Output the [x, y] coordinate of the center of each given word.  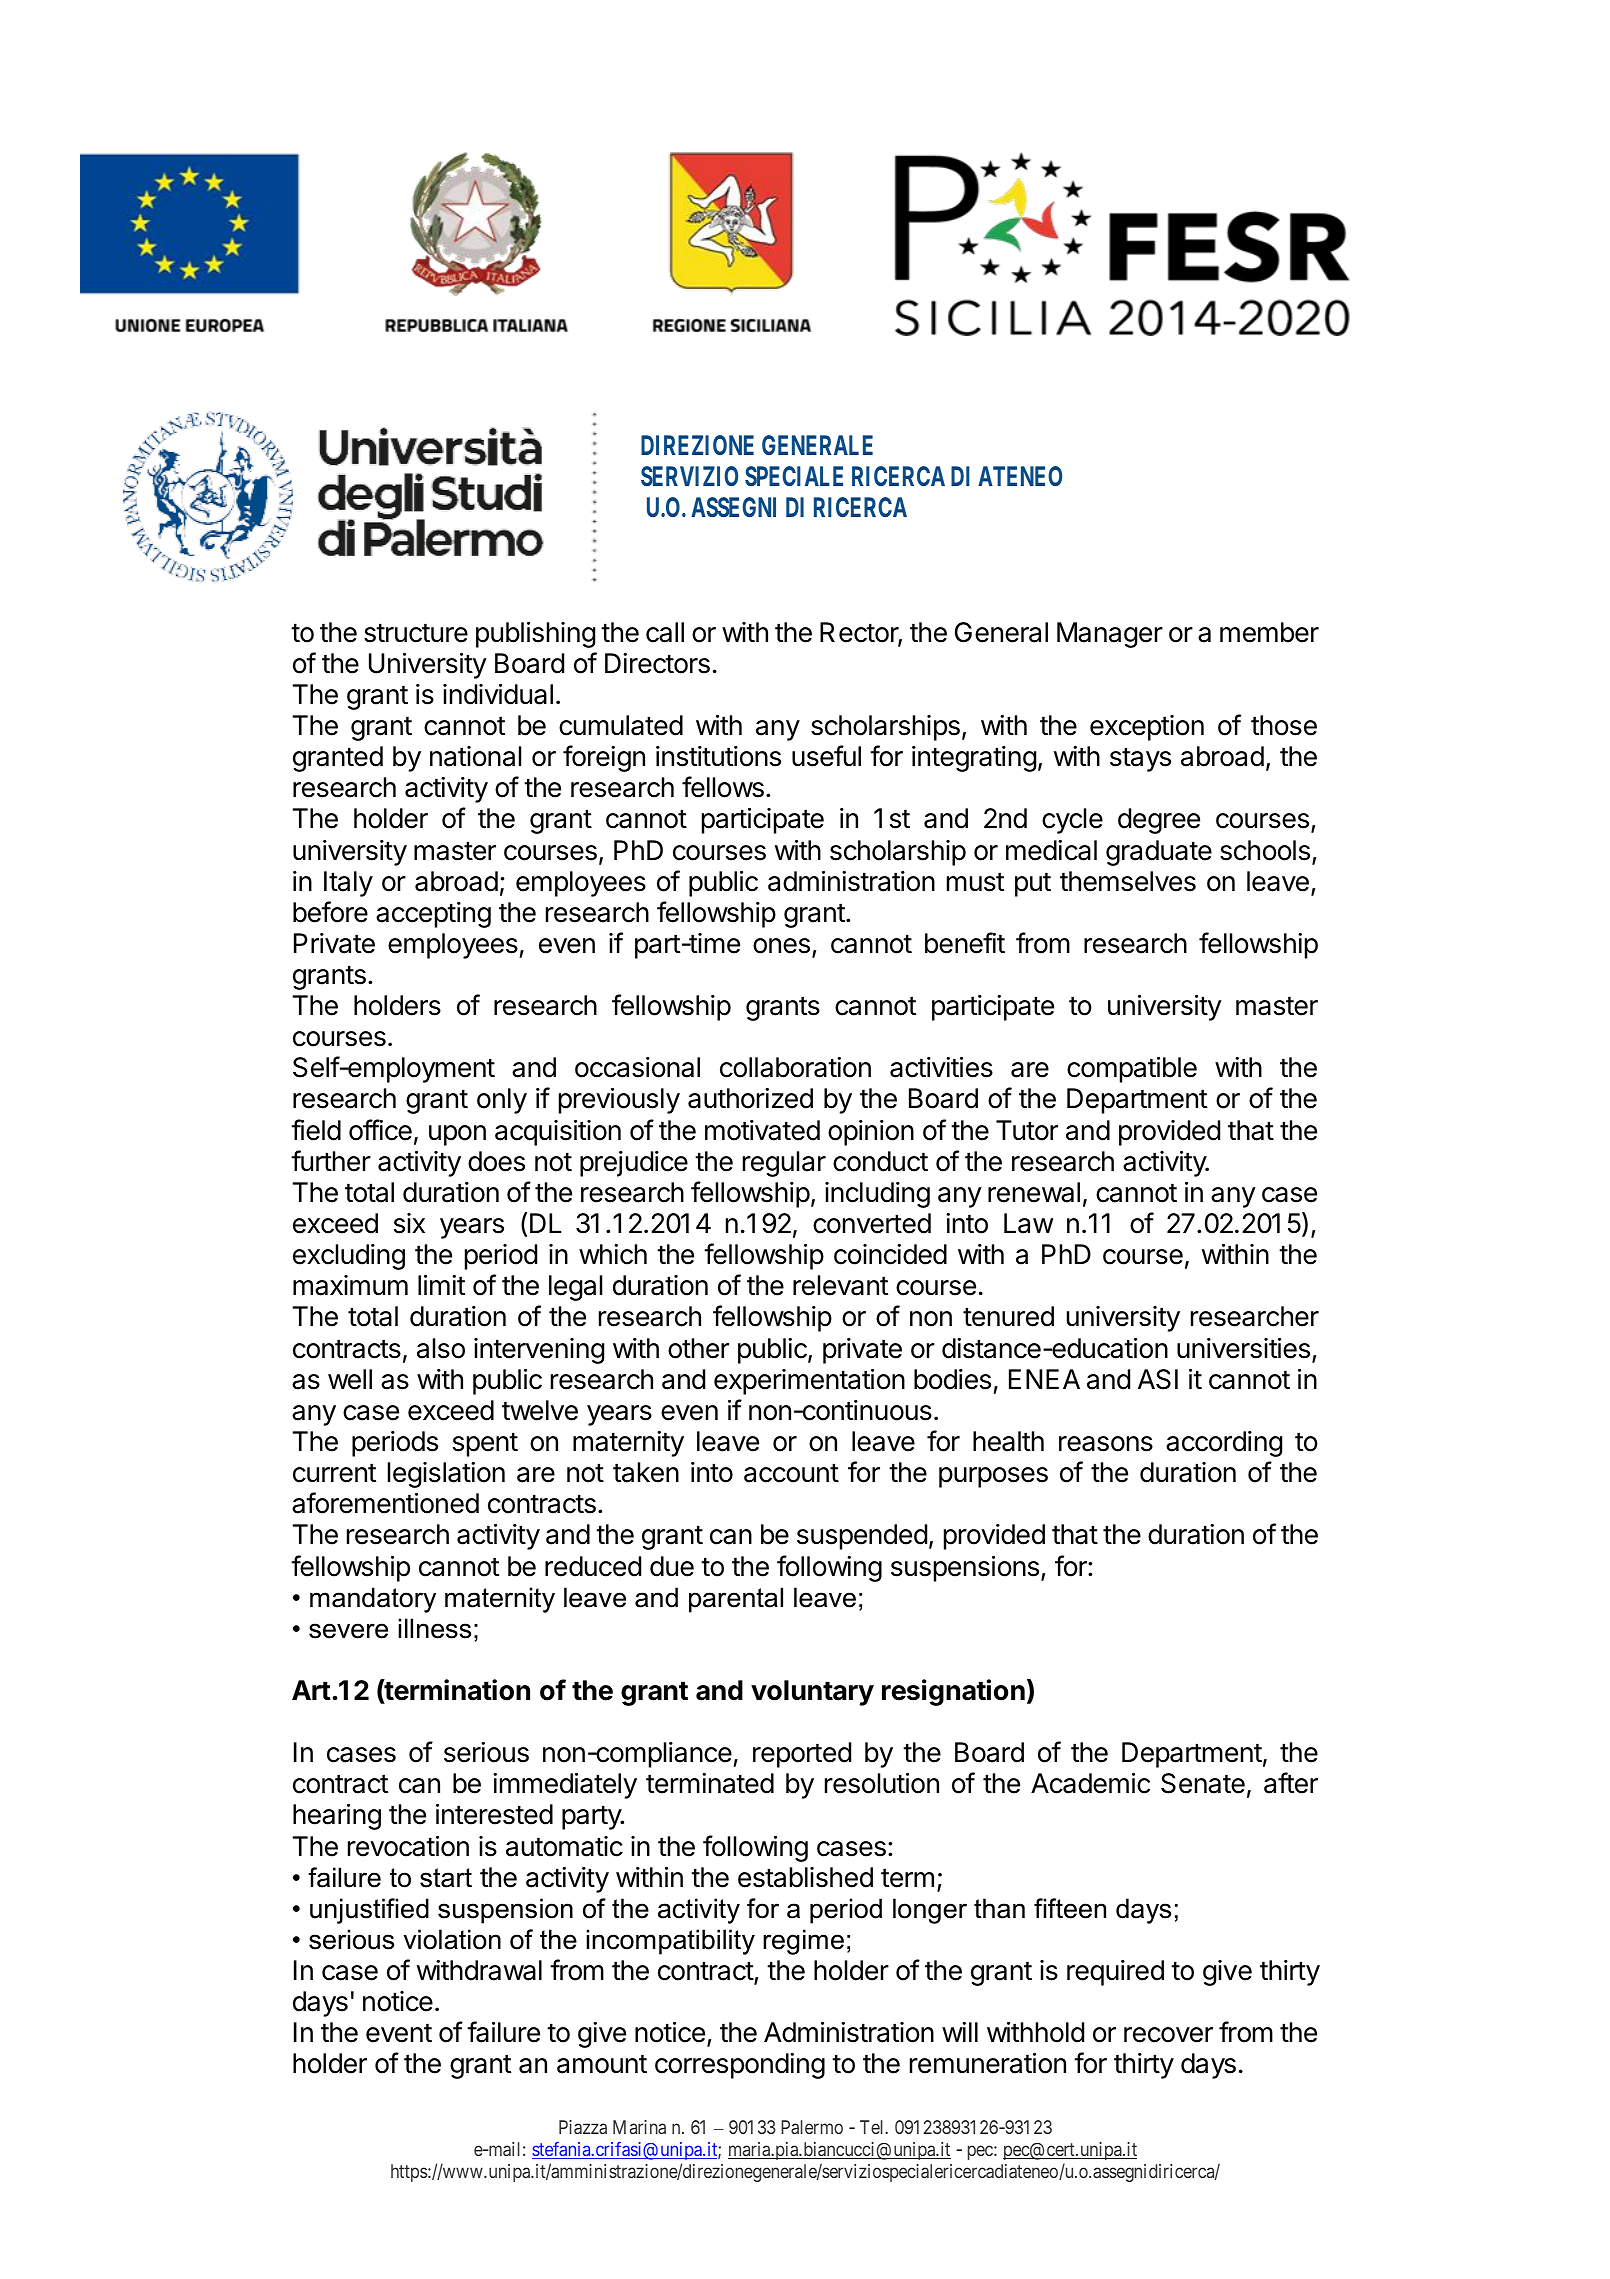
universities [1243, 1348]
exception [1147, 728]
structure [416, 633]
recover [1168, 2035]
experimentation [809, 1382]
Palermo [812, 2127]
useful [826, 756]
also [441, 1348]
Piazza [583, 2127]
